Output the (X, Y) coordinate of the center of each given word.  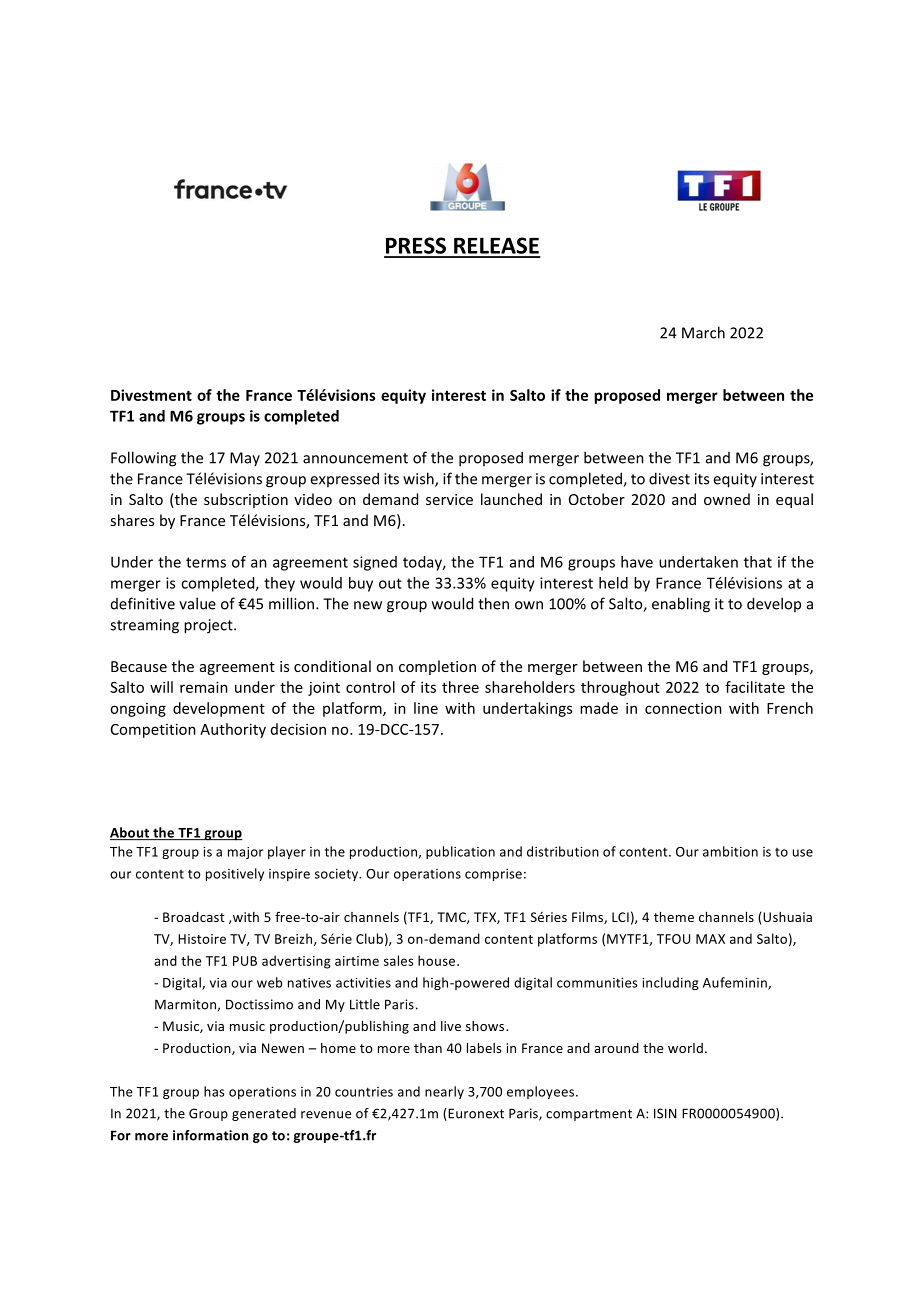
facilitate (755, 687)
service (449, 499)
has (214, 1091)
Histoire (202, 939)
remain (204, 687)
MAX (710, 939)
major (245, 853)
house (438, 960)
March (703, 332)
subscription (246, 500)
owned (727, 499)
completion (437, 667)
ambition (730, 851)
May (245, 459)
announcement (355, 458)
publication (460, 852)
